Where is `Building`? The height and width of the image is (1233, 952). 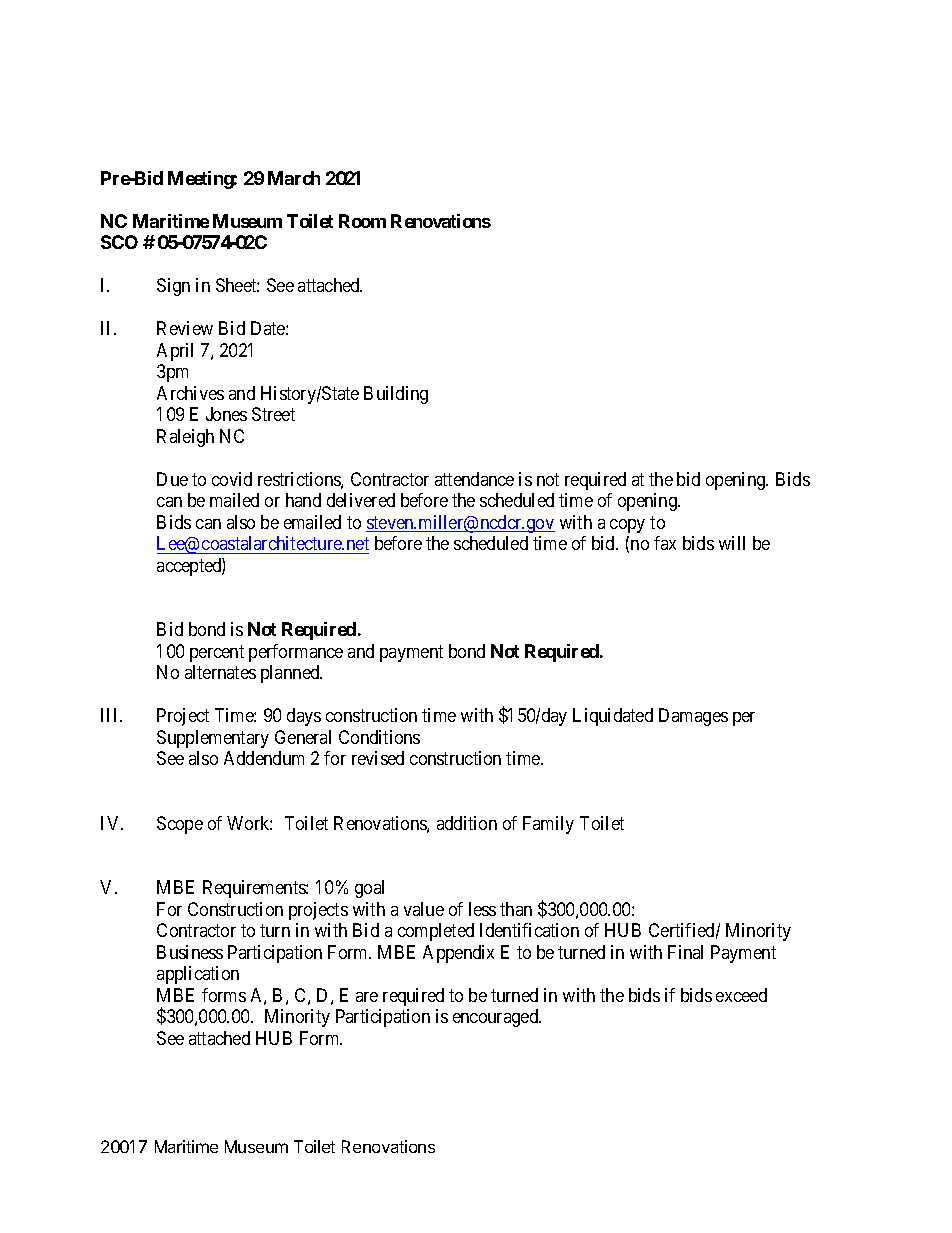
Building is located at coordinates (396, 395).
